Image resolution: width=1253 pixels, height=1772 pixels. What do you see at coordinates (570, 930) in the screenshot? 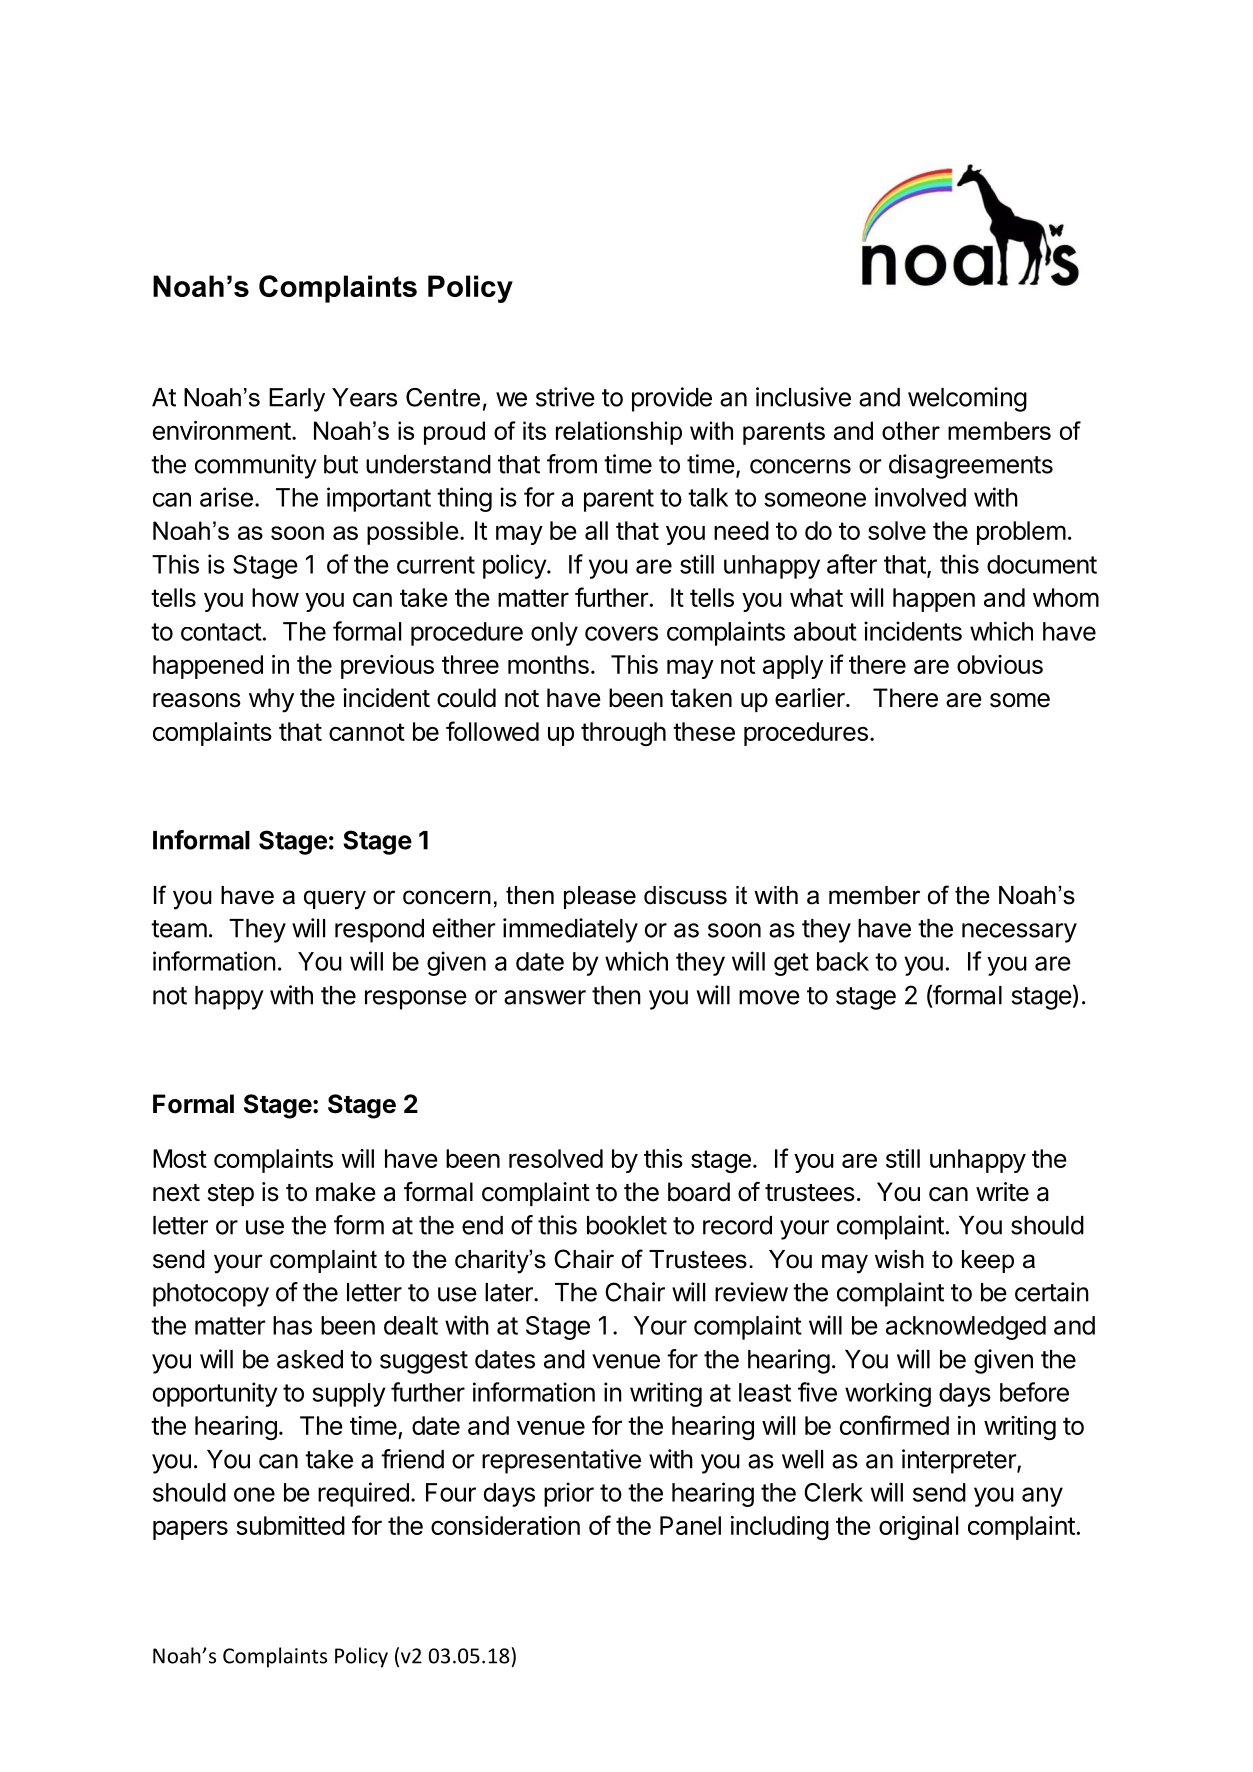
I see `immediately` at bounding box center [570, 930].
